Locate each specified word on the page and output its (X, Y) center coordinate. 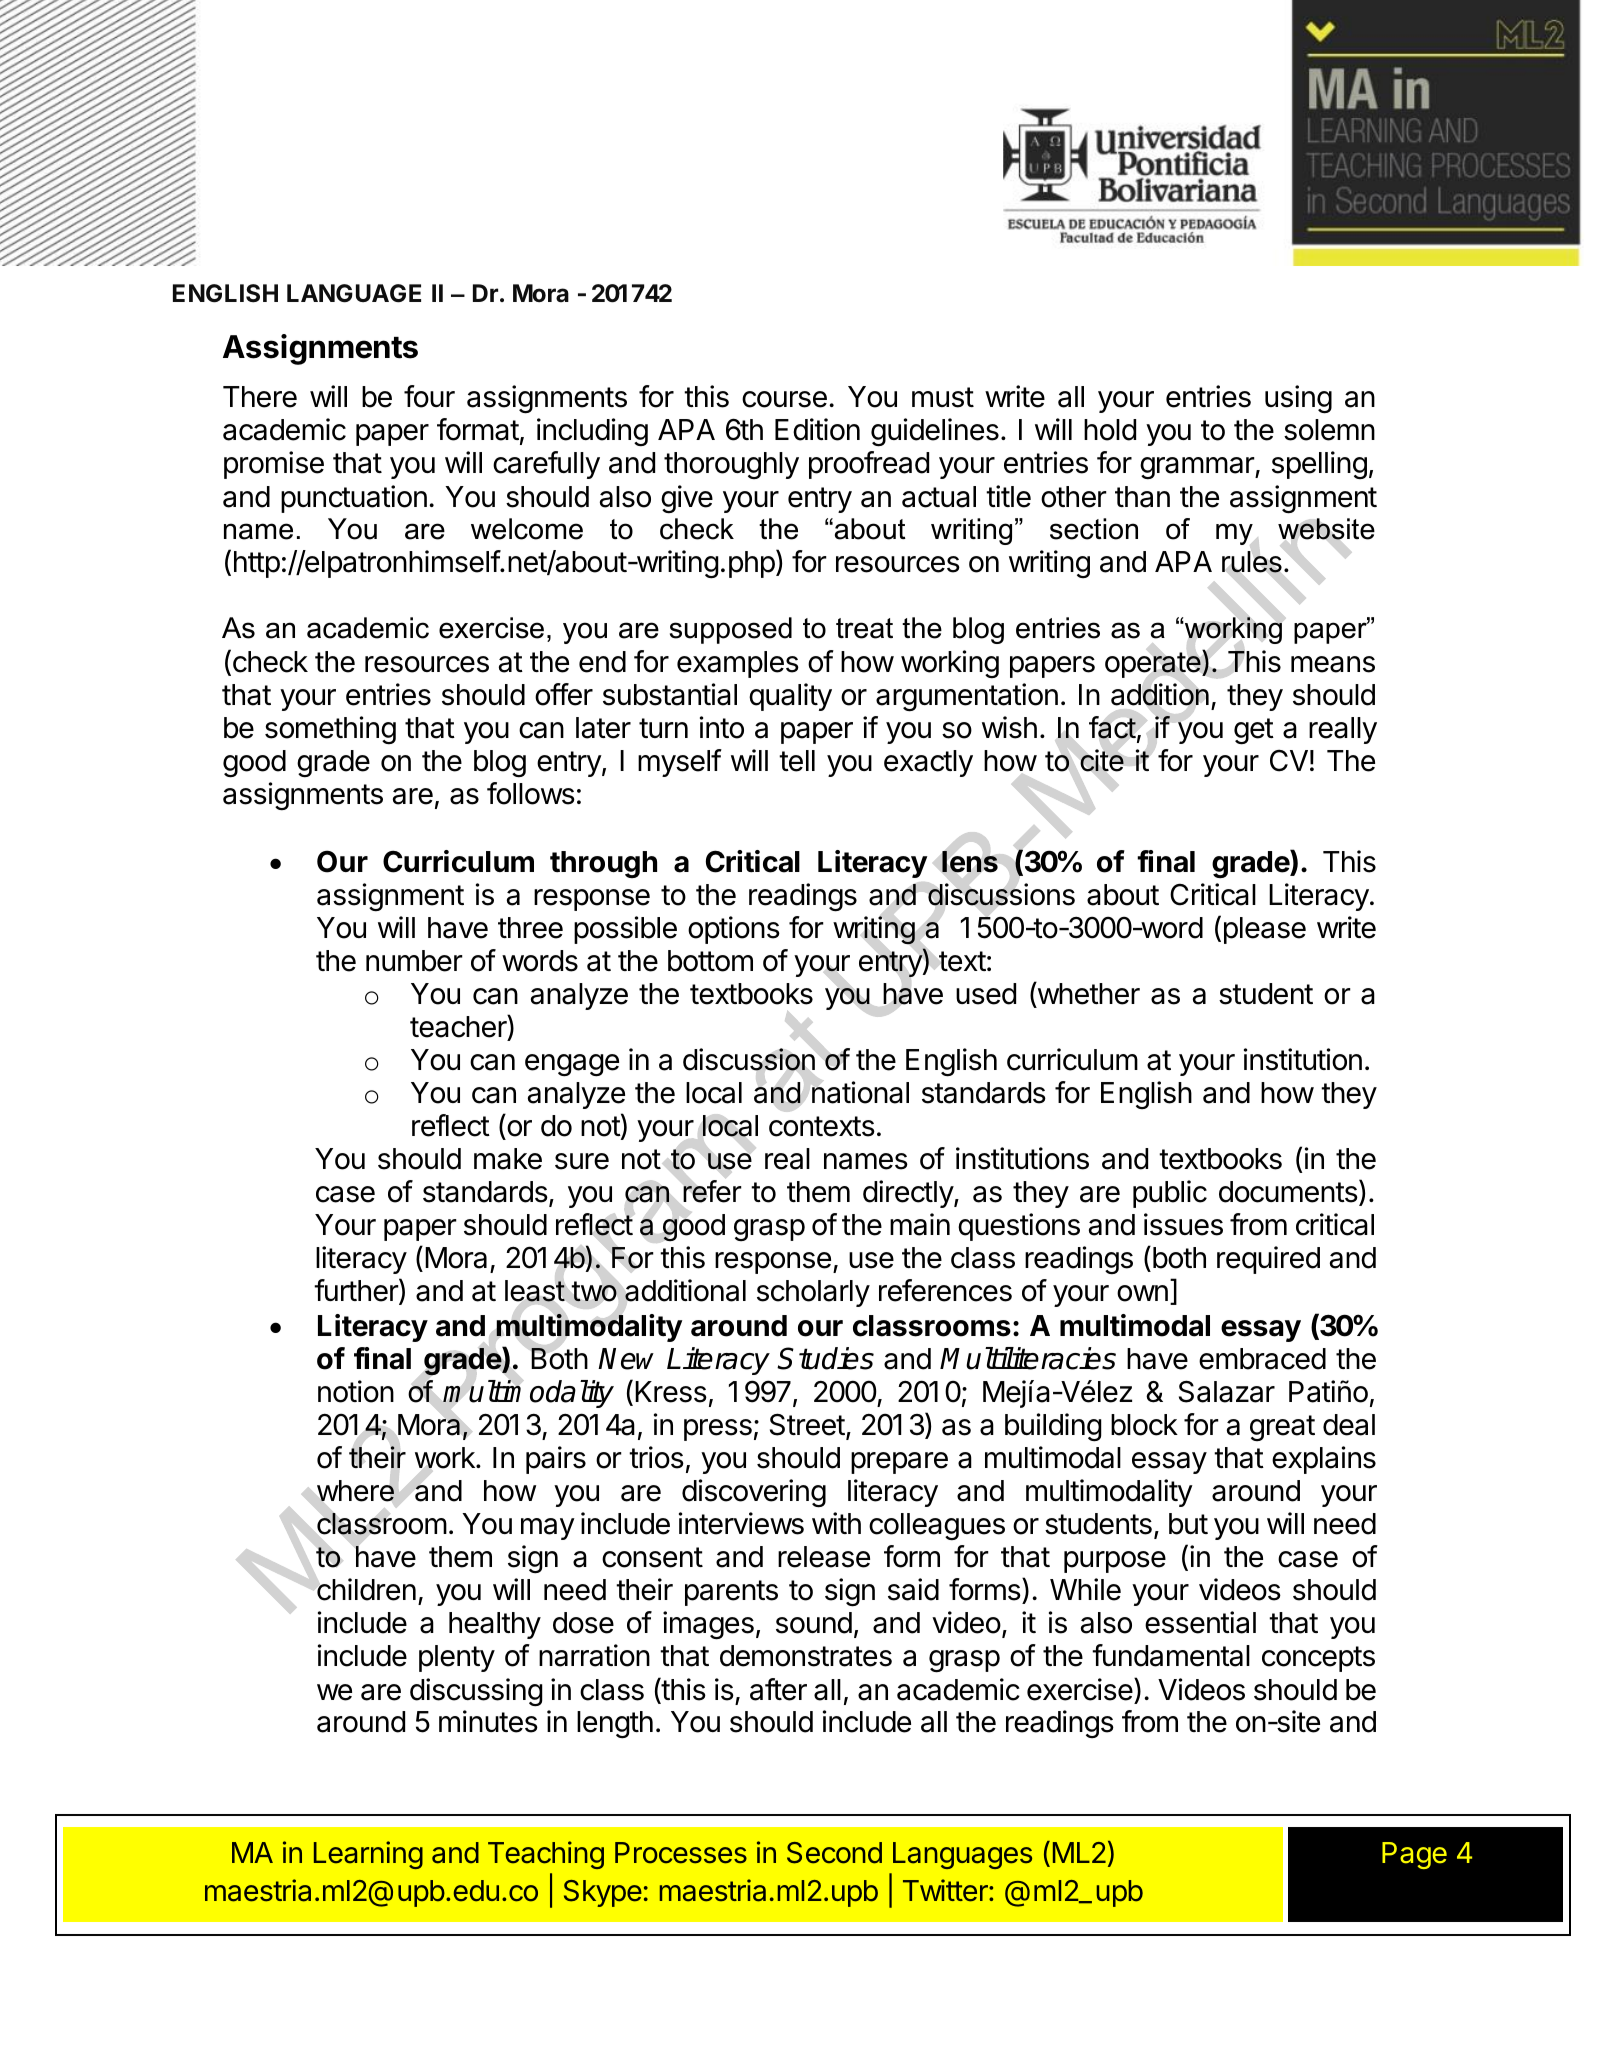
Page (1414, 1855)
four (429, 396)
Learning (368, 1855)
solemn (1329, 430)
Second (834, 1853)
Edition (817, 429)
